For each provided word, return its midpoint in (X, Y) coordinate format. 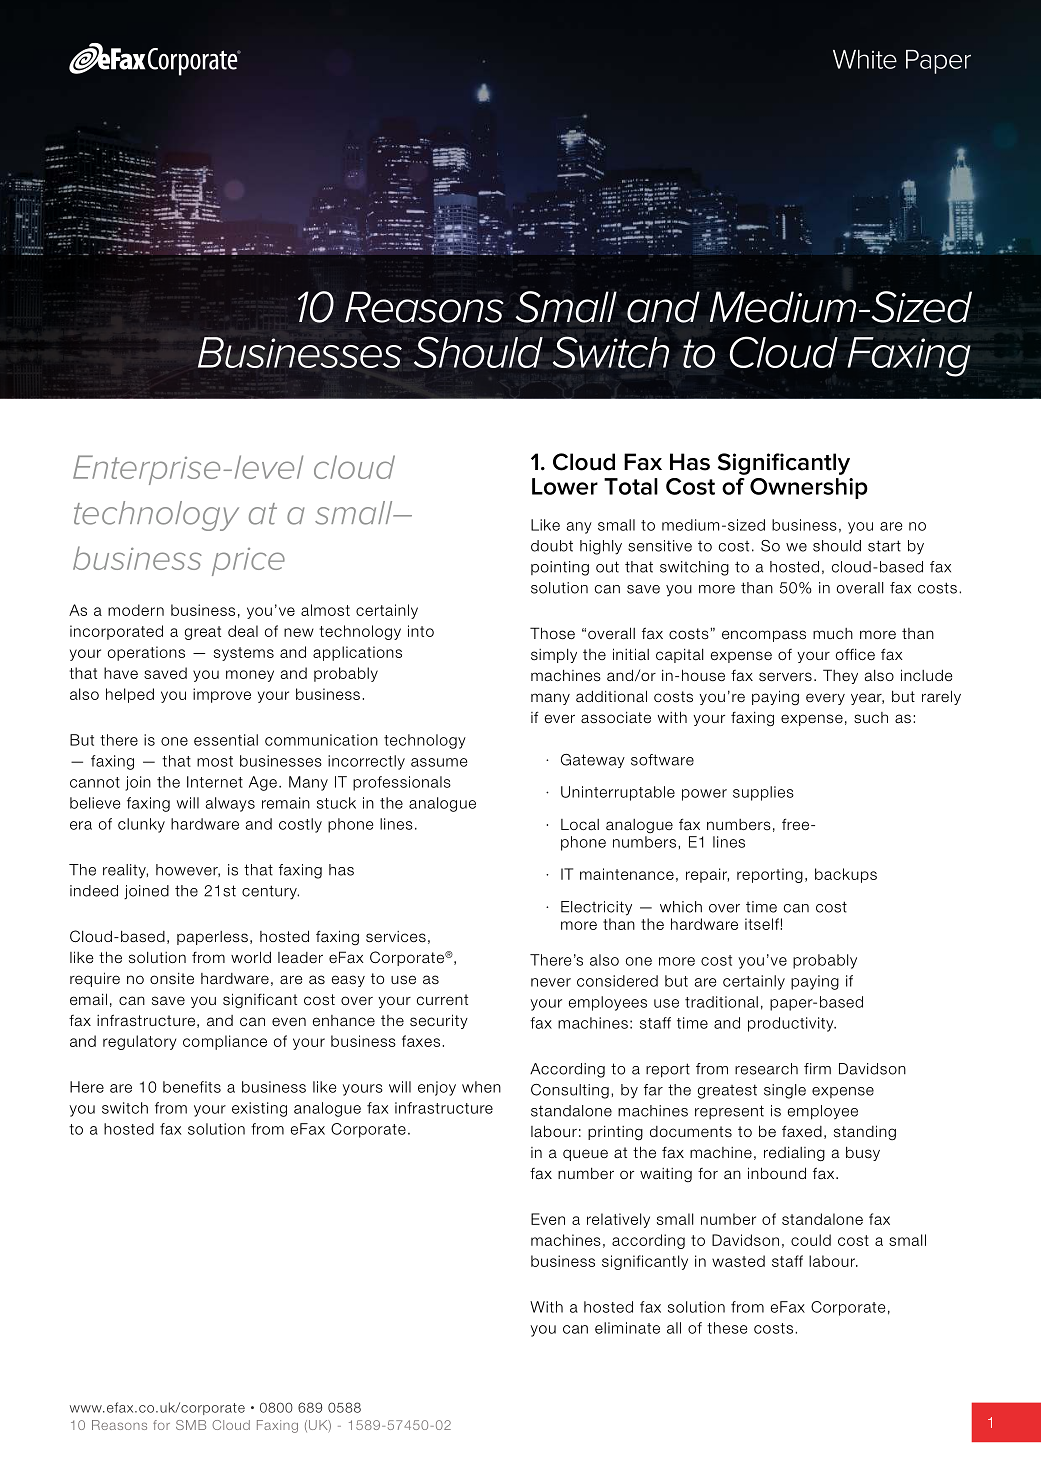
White (865, 59)
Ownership (809, 488)
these (727, 1328)
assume (439, 762)
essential (226, 740)
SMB (191, 1425)
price (248, 562)
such (871, 717)
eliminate (627, 1328)
